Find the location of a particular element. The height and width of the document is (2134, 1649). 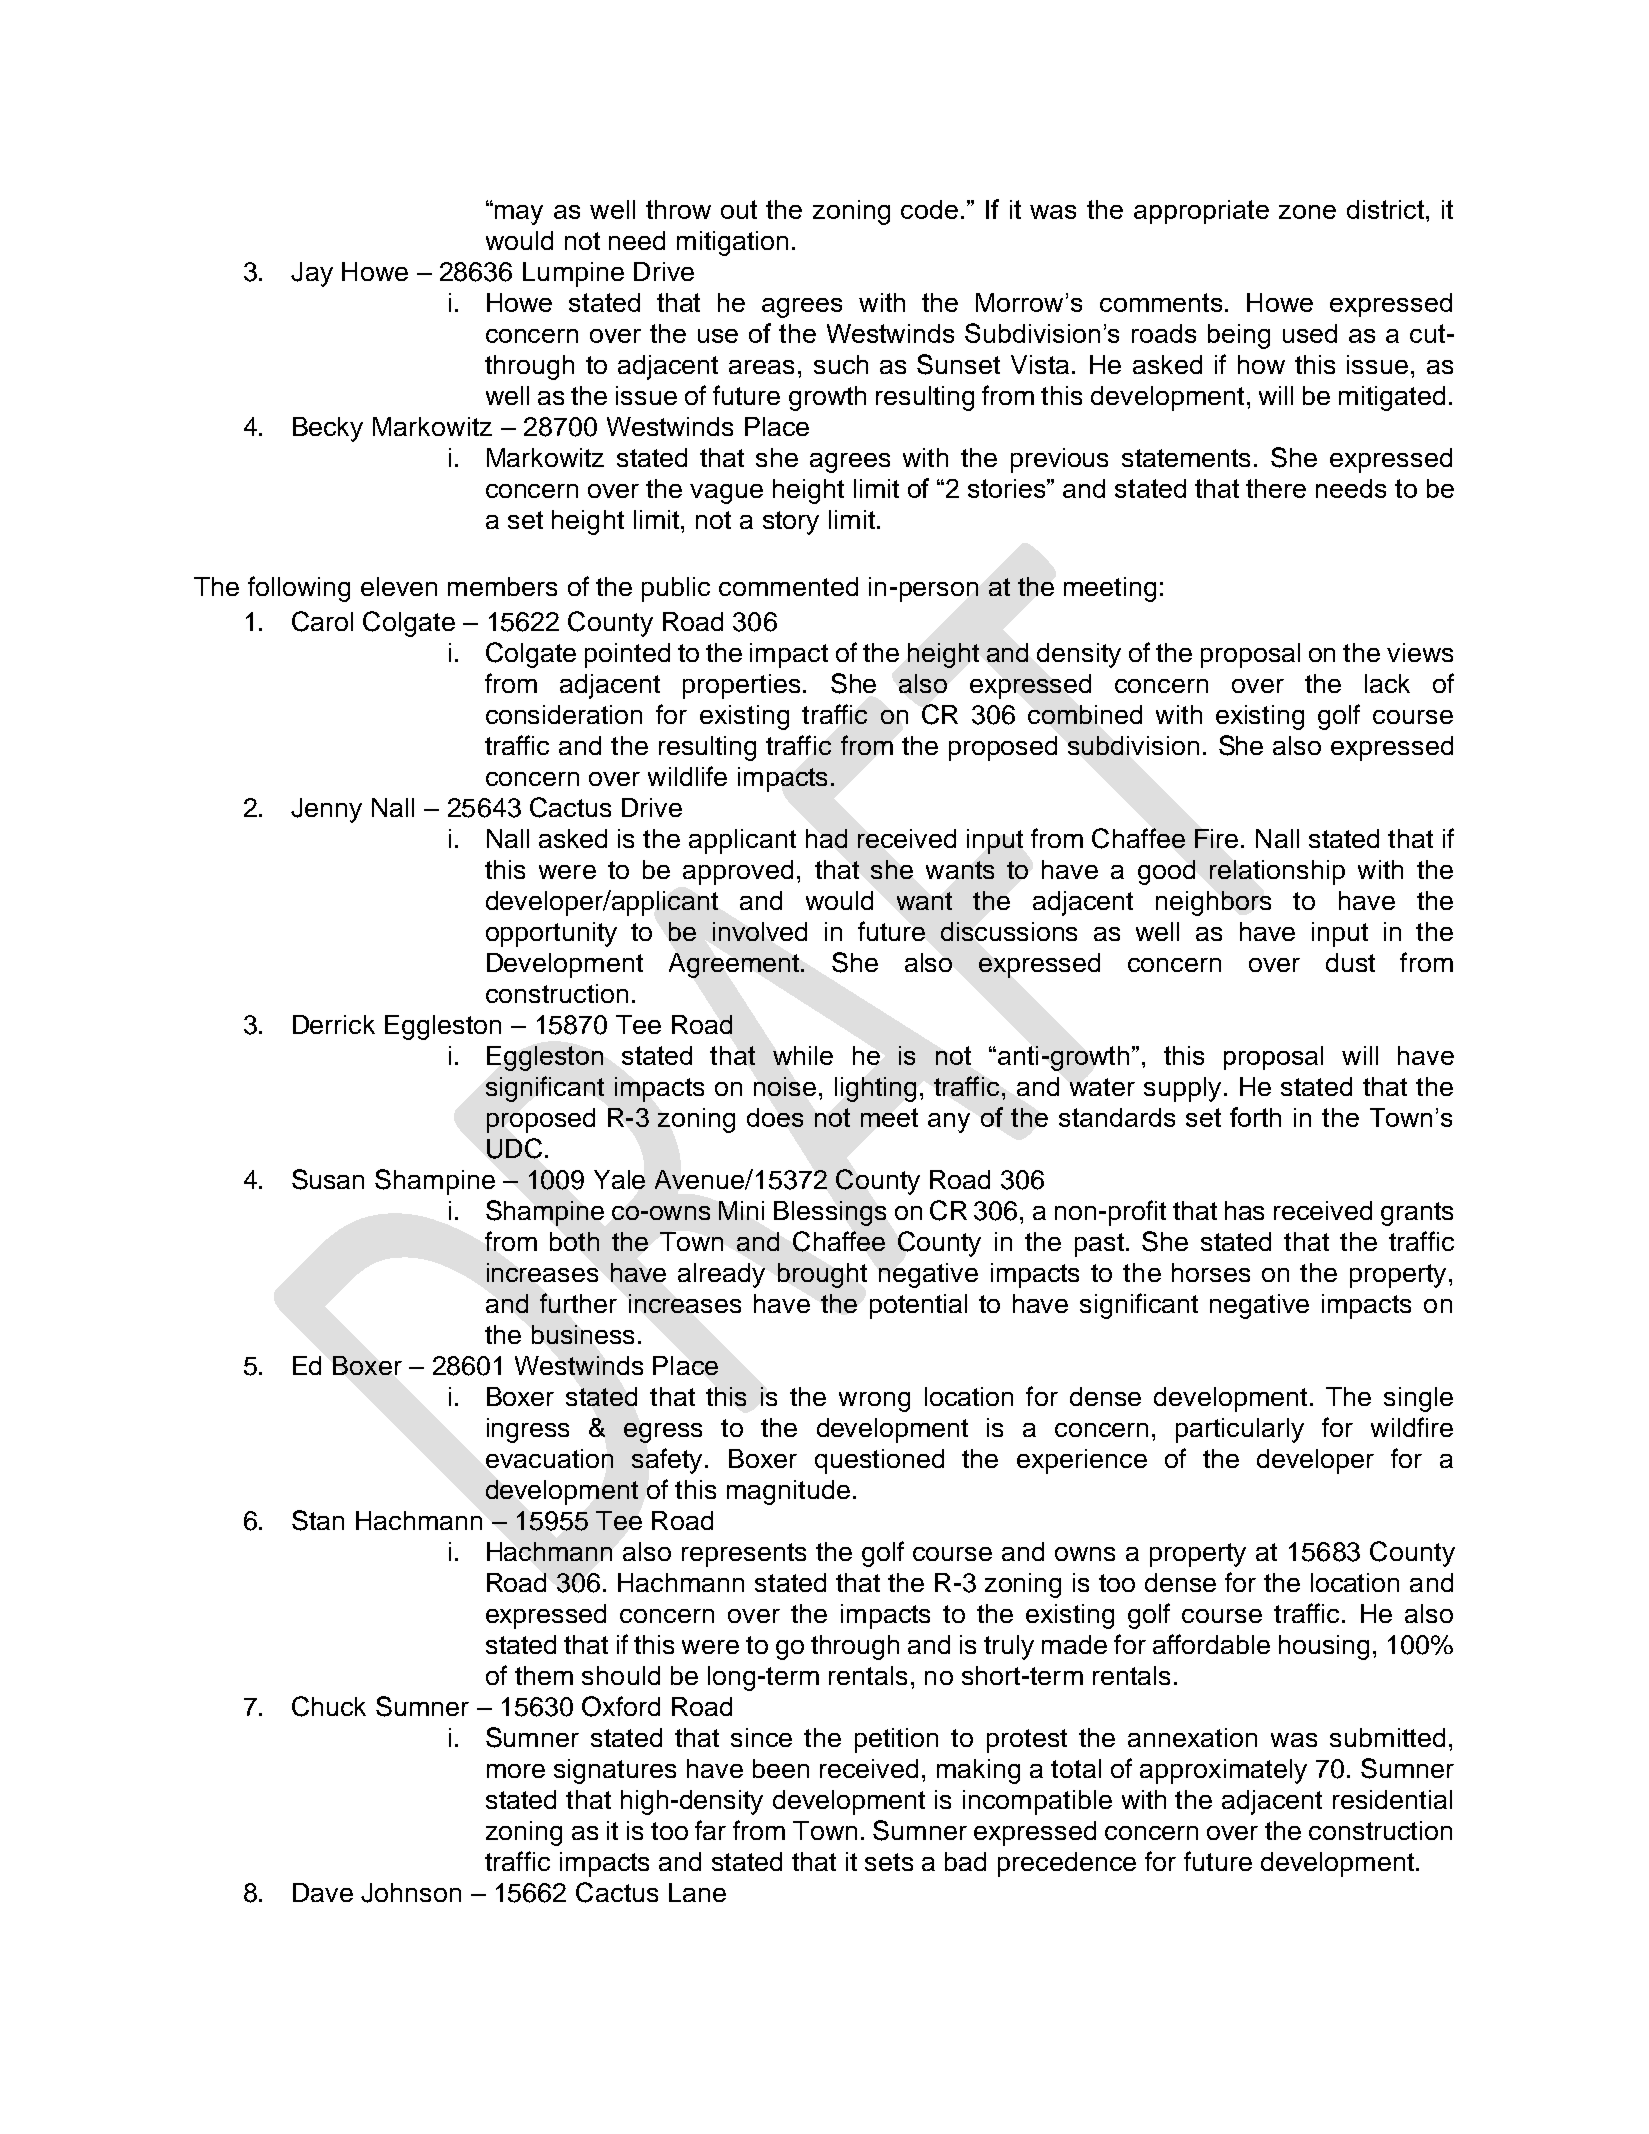

lack is located at coordinates (1387, 683).
